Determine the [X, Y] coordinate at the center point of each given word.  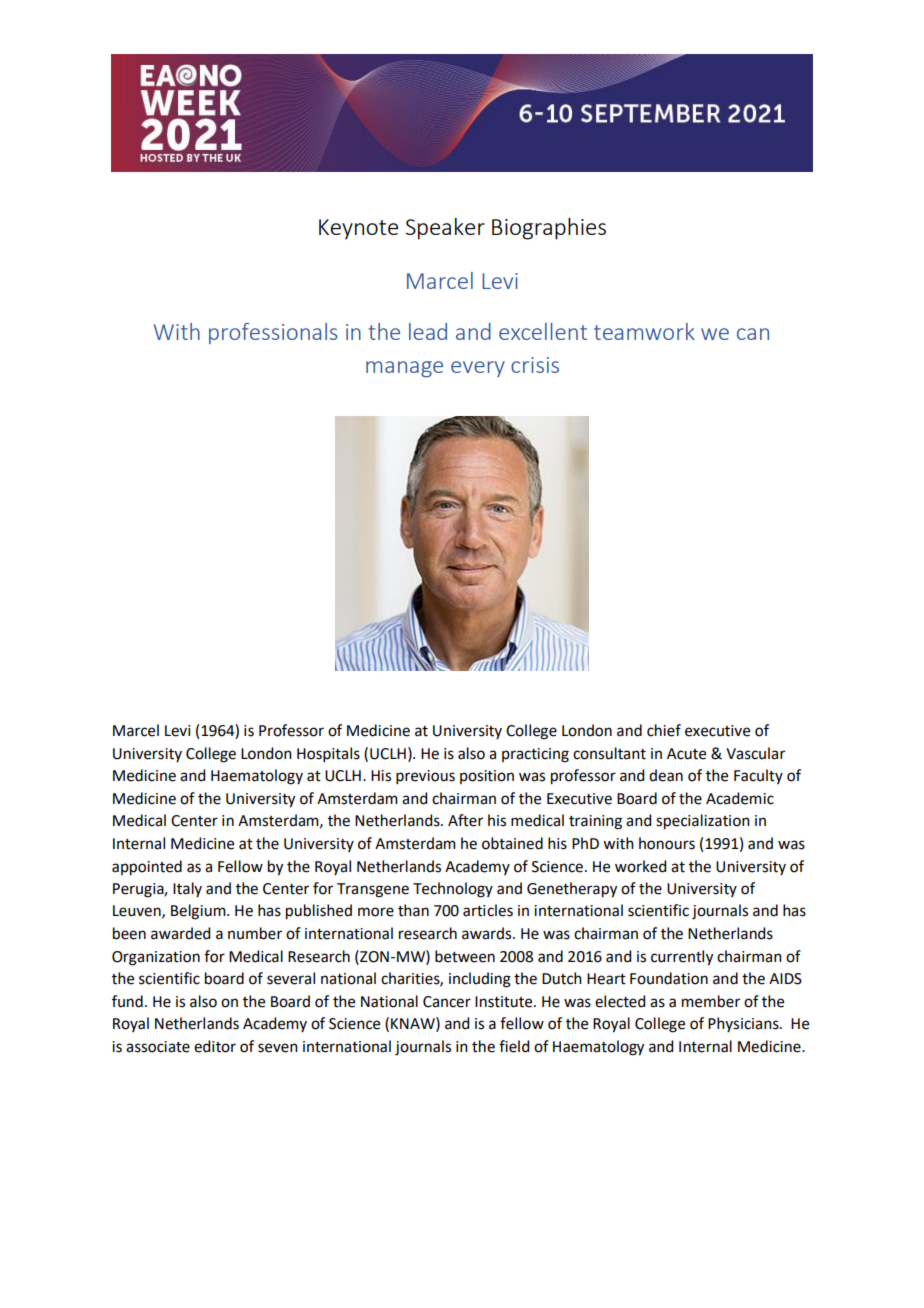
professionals [273, 333]
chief [664, 730]
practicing [535, 755]
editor [215, 1046]
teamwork [644, 331]
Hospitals [328, 754]
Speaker [445, 229]
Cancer [447, 1002]
